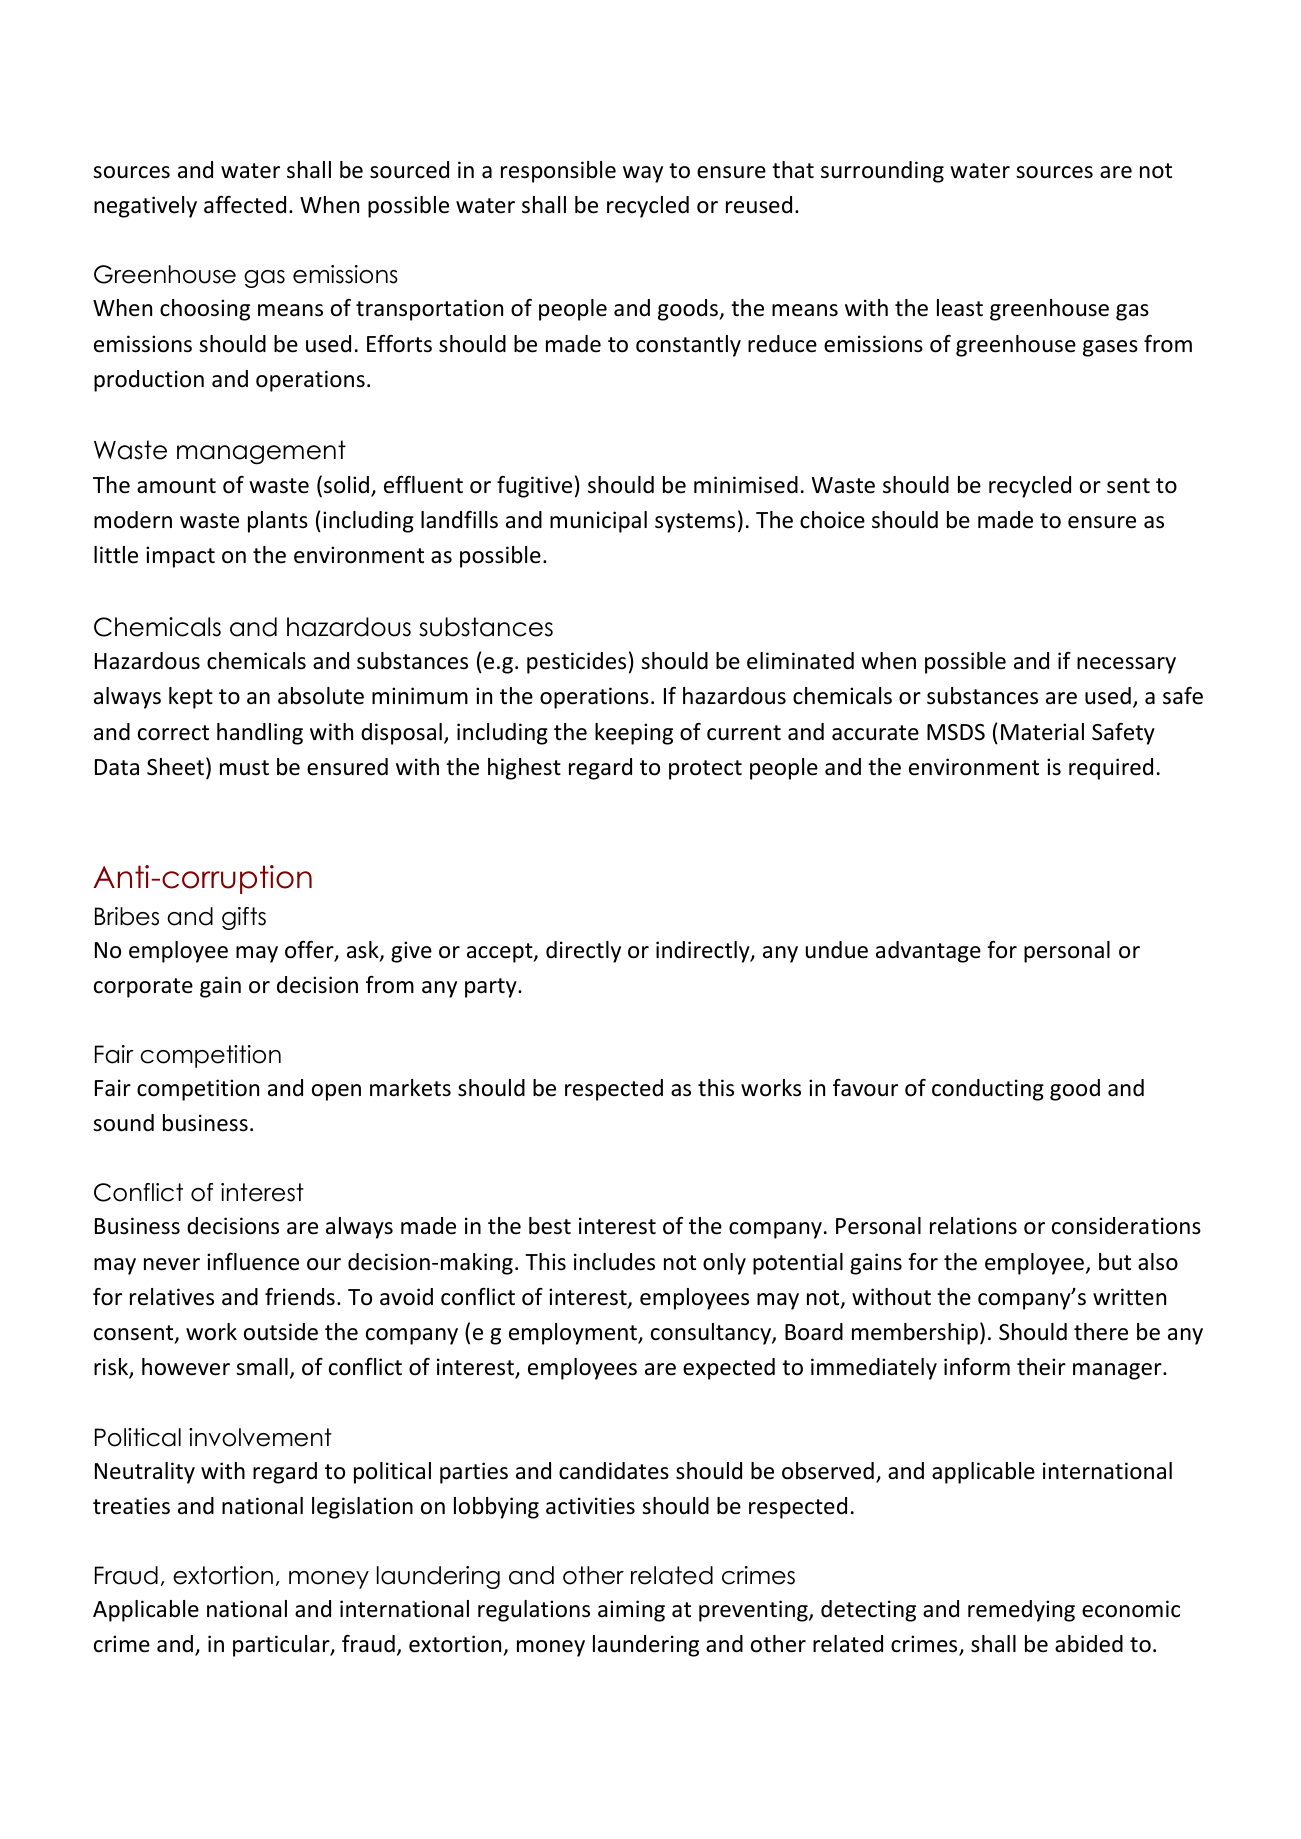  Describe the element at coordinates (282, 1646) in the document. I see `particular` at that location.
